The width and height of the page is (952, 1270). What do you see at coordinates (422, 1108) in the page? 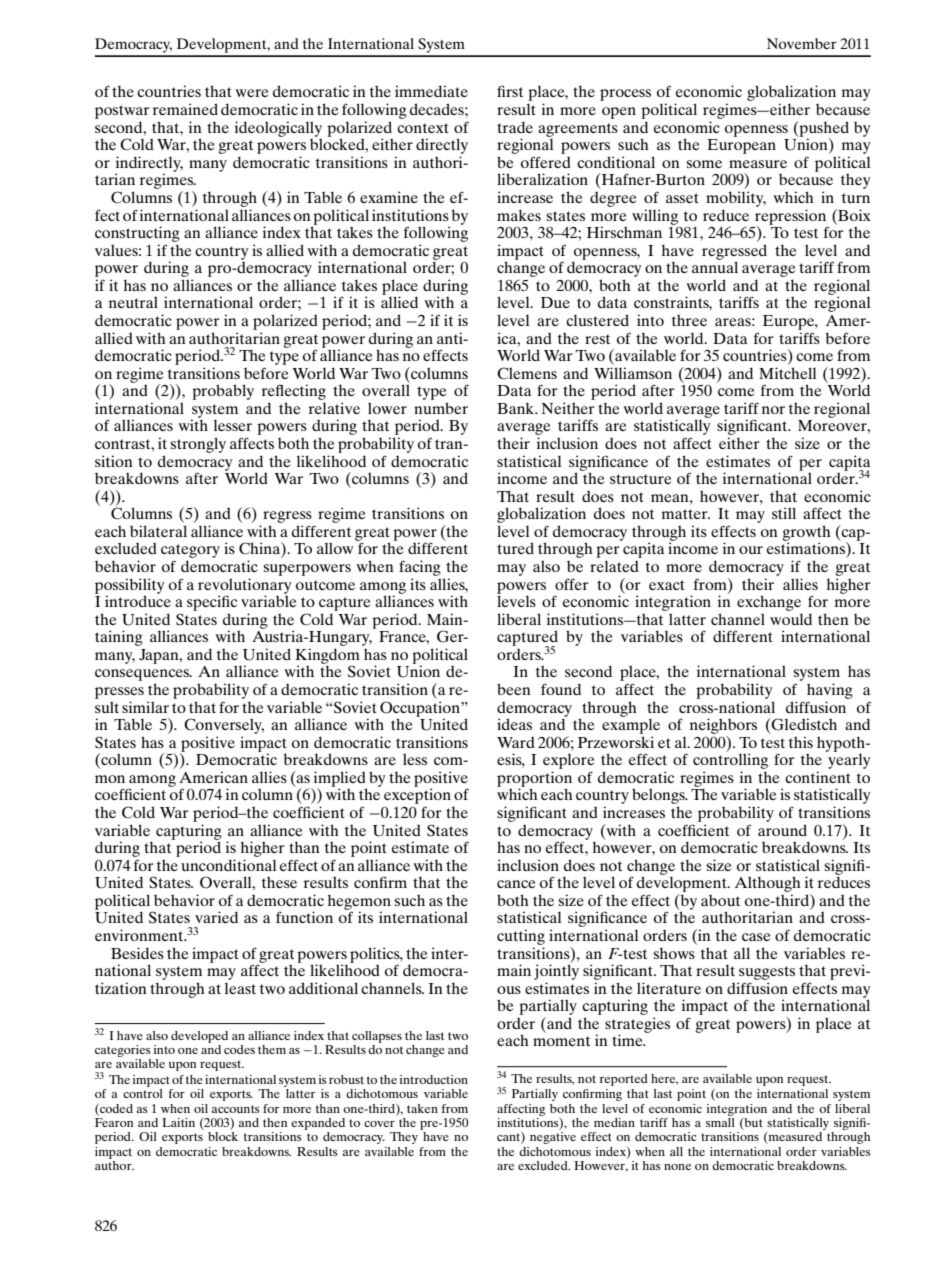
I see `taken` at bounding box center [422, 1108].
